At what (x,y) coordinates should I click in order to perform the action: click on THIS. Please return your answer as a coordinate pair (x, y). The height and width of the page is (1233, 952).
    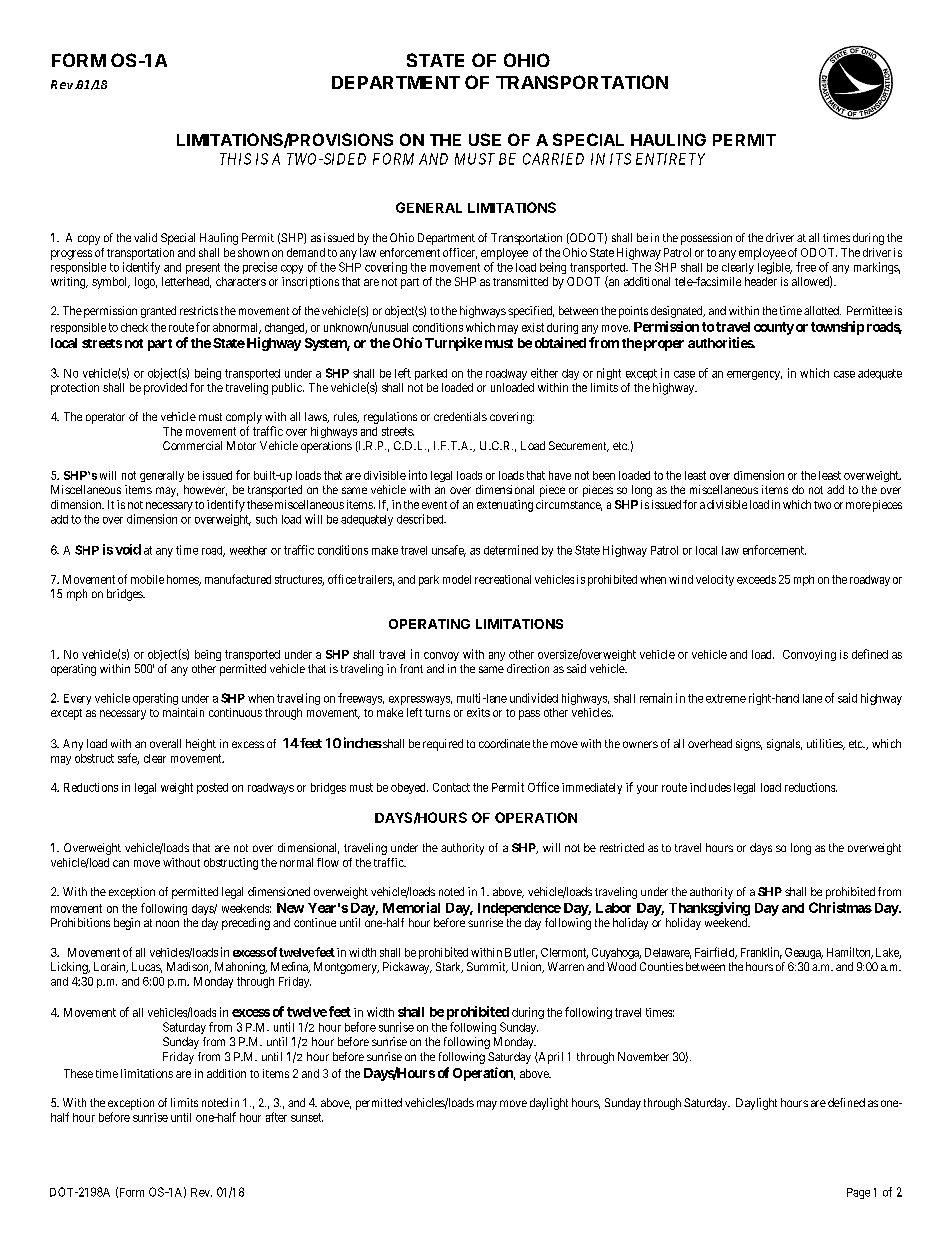
    Looking at the image, I should click on (235, 159).
